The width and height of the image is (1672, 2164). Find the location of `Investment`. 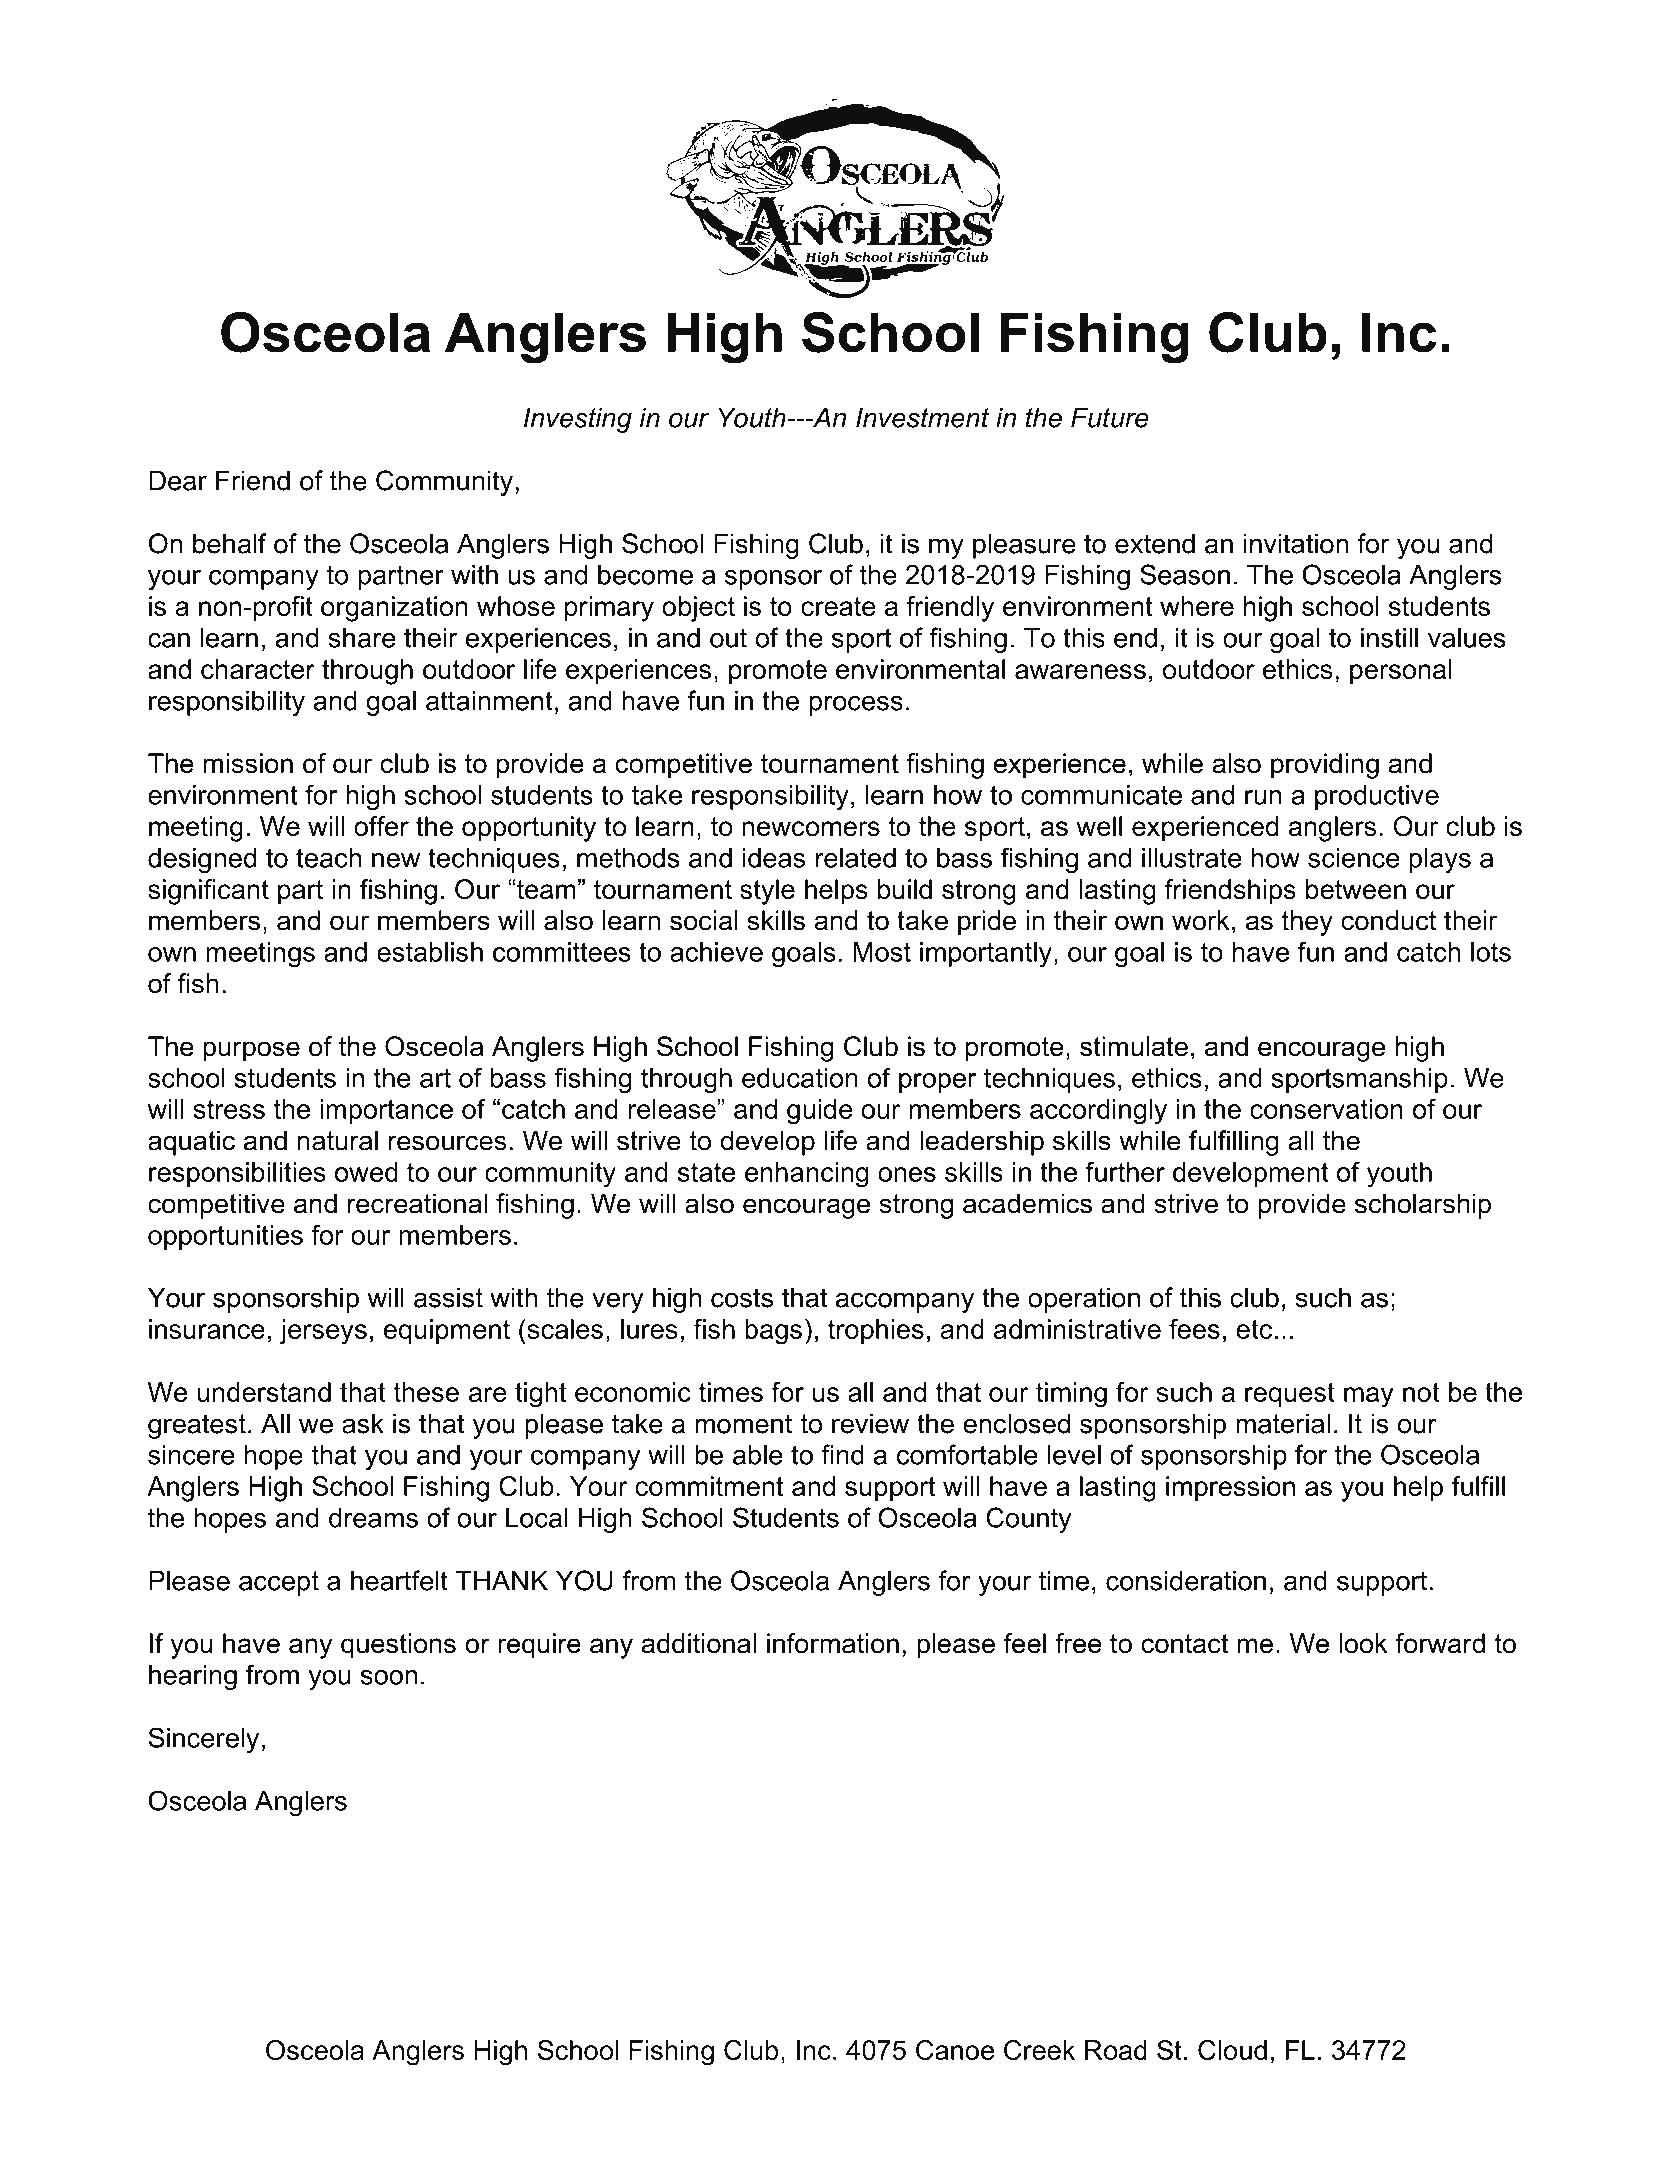

Investment is located at coordinates (922, 417).
